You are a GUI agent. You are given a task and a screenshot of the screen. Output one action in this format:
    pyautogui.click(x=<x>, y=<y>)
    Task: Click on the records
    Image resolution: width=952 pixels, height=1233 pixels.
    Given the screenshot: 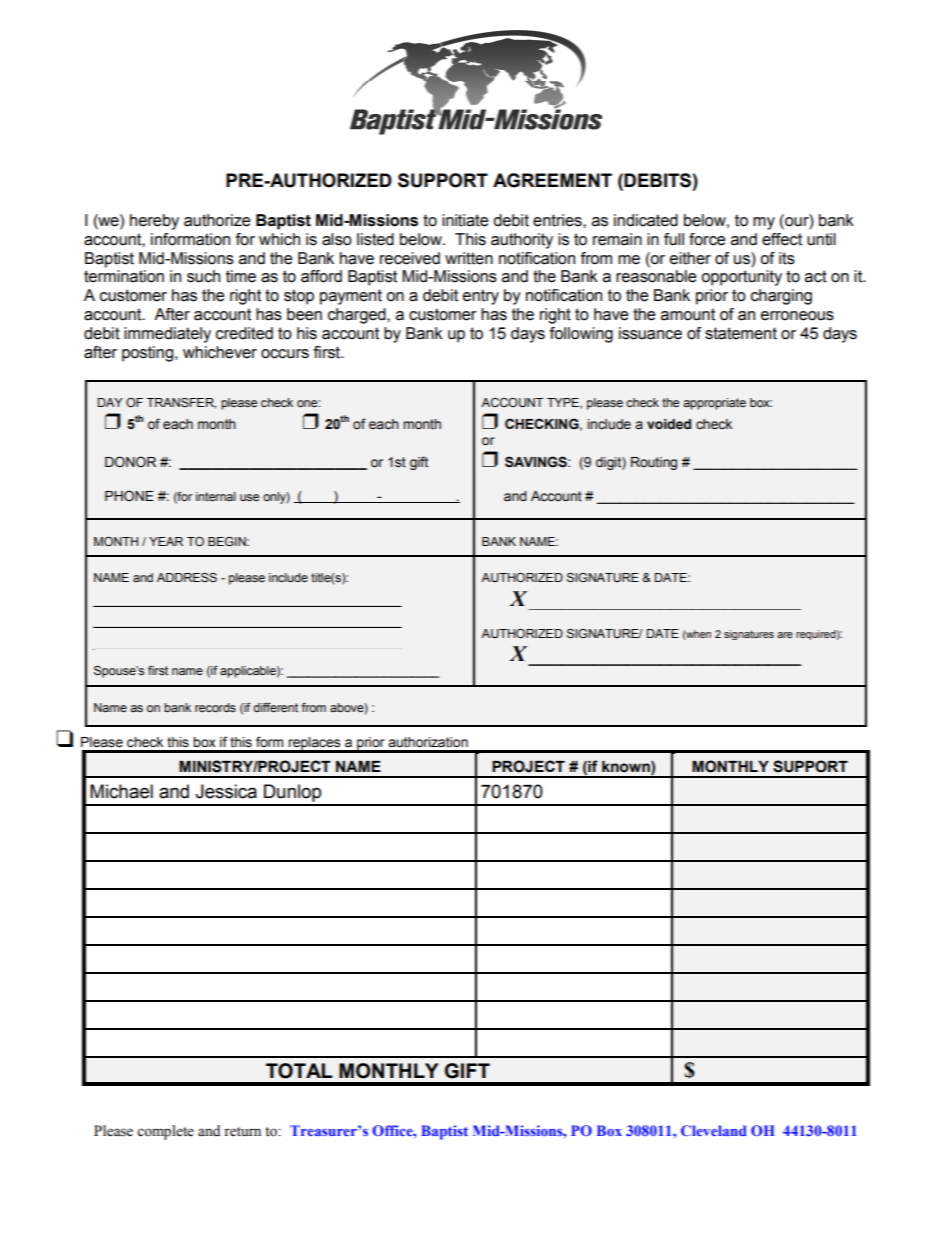 What is the action you would take?
    pyautogui.click(x=215, y=707)
